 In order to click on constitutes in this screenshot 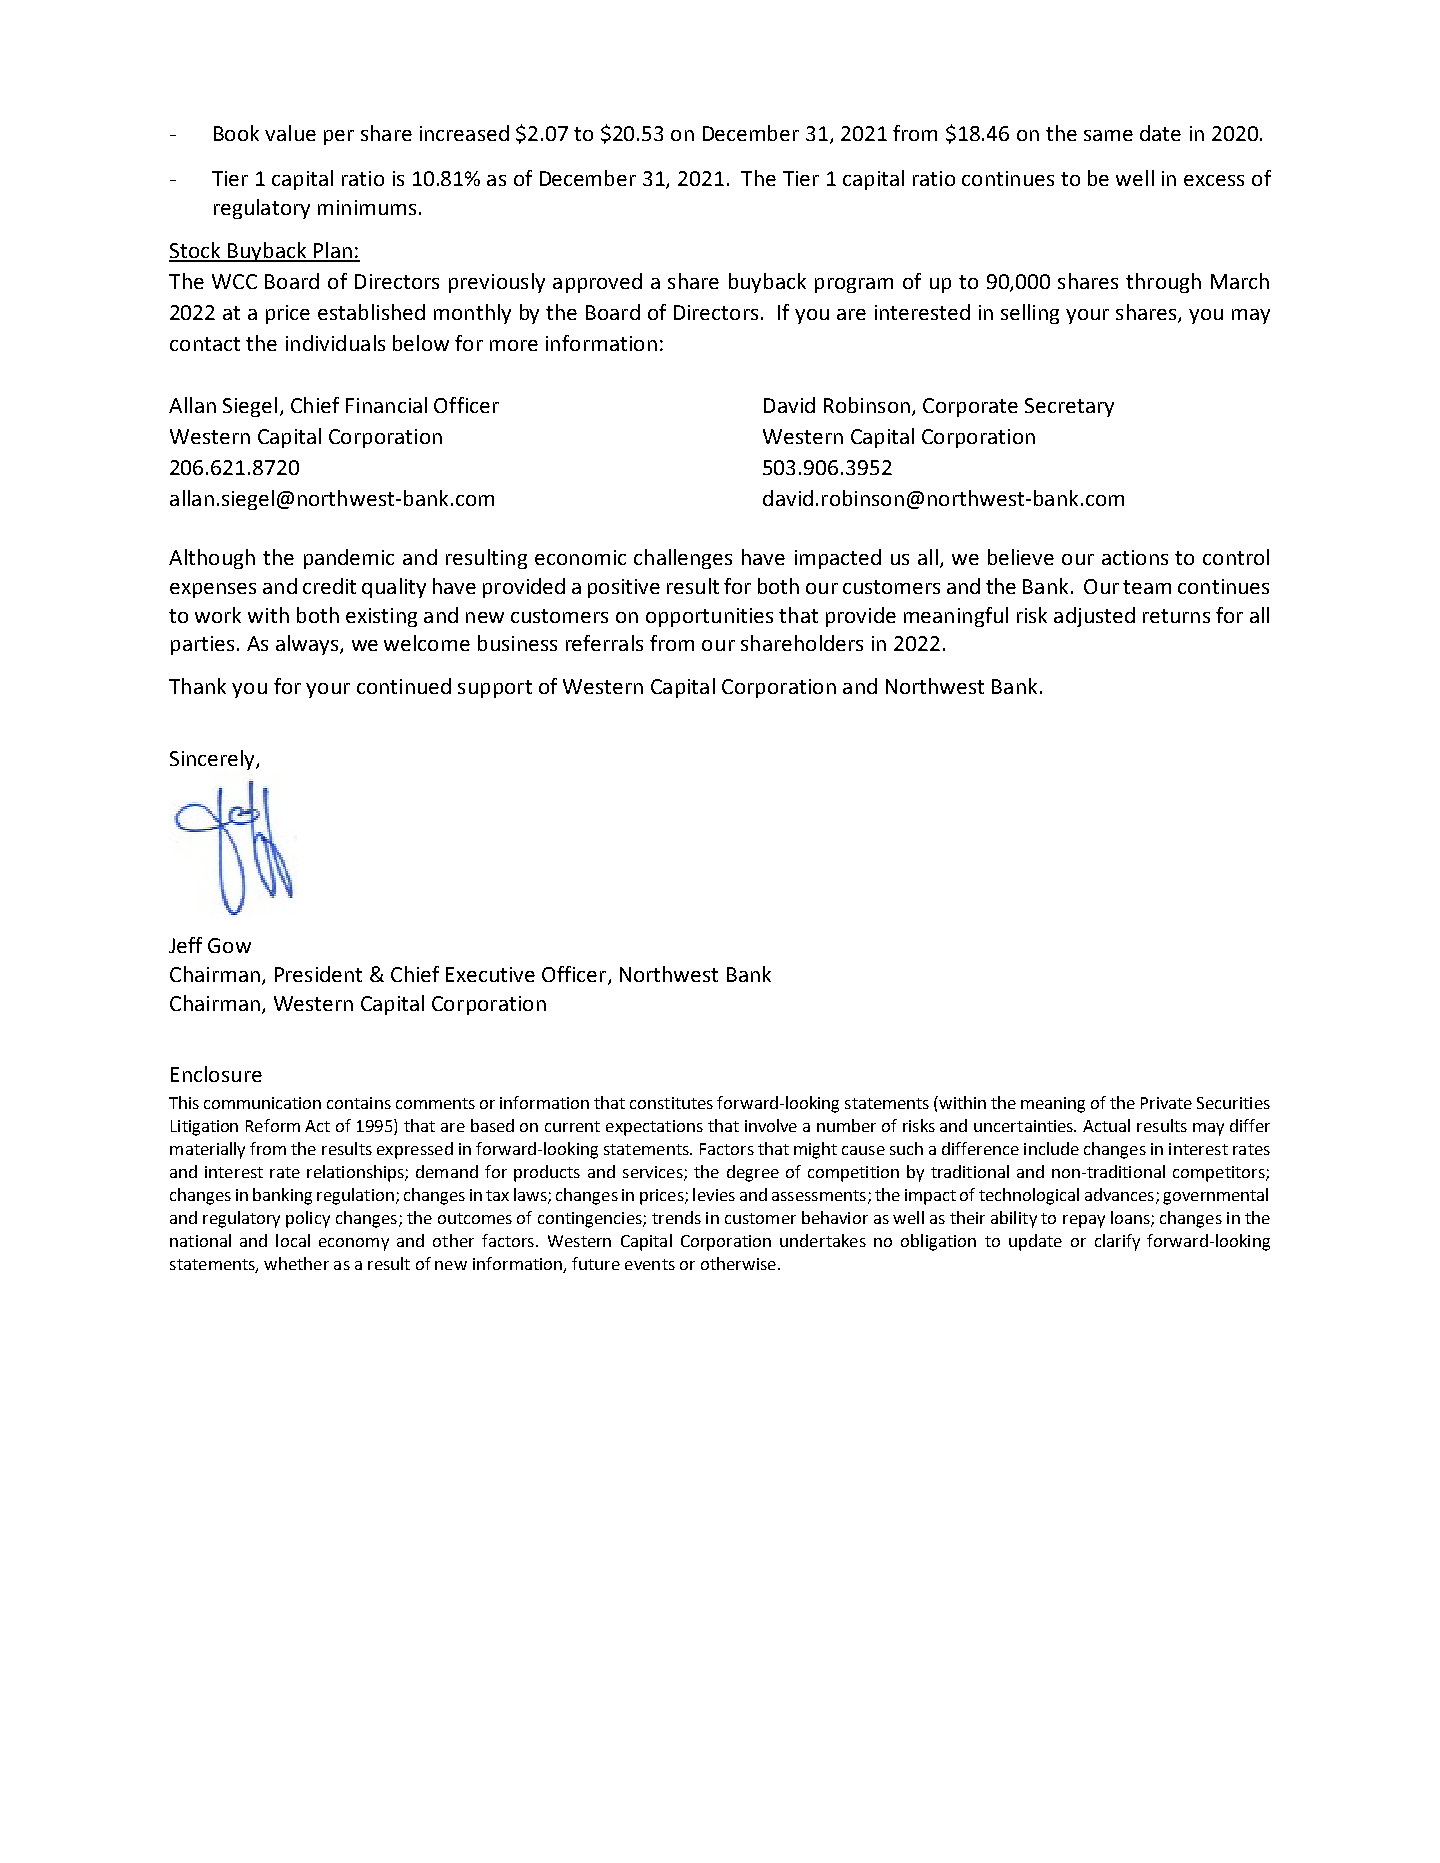, I will do `click(671, 1103)`.
